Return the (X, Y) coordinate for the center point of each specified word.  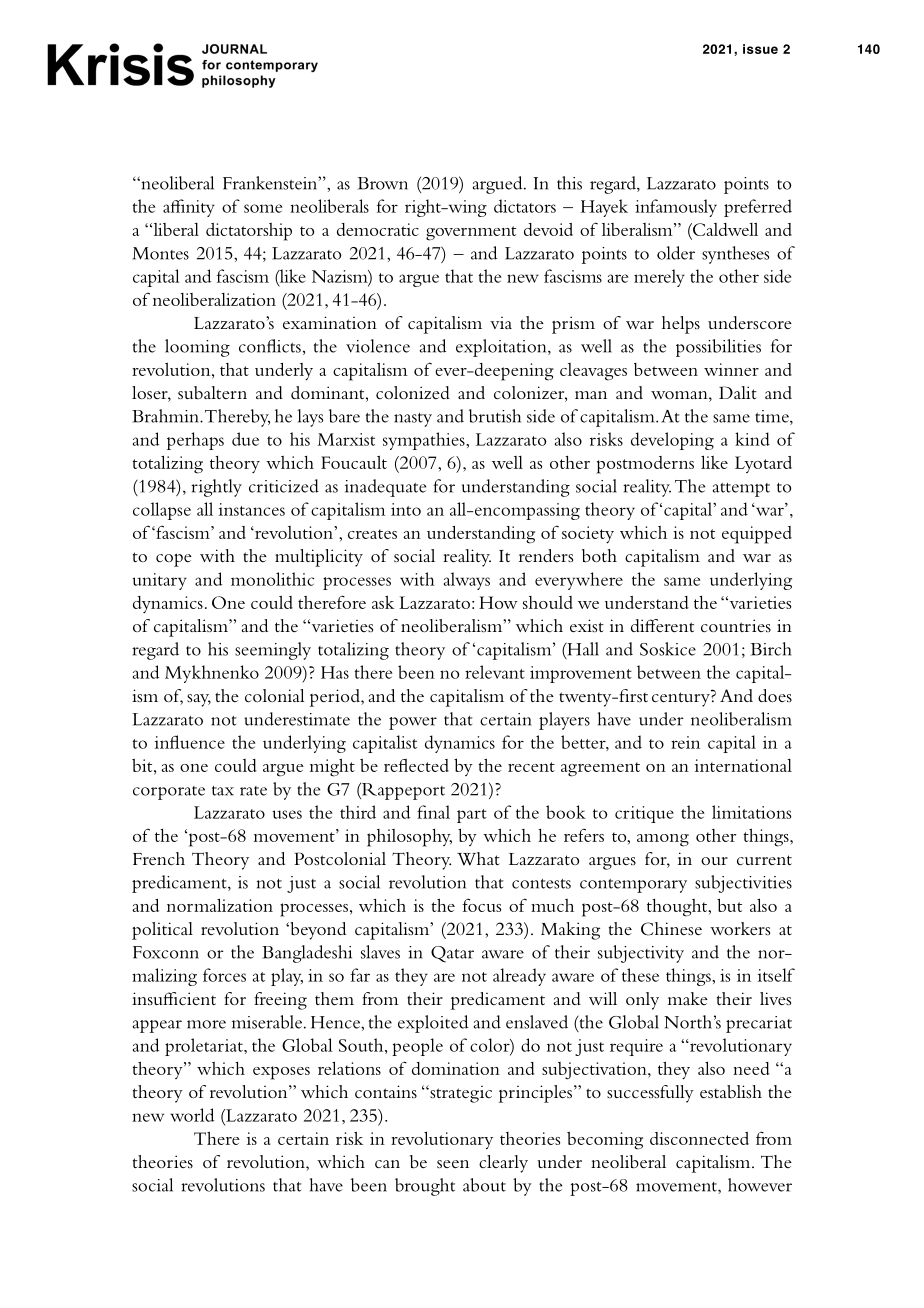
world (192, 1115)
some (263, 208)
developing (672, 441)
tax (223, 791)
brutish (495, 416)
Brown (382, 183)
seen (453, 1164)
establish (731, 1092)
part (472, 816)
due (245, 439)
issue (760, 49)
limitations (751, 812)
